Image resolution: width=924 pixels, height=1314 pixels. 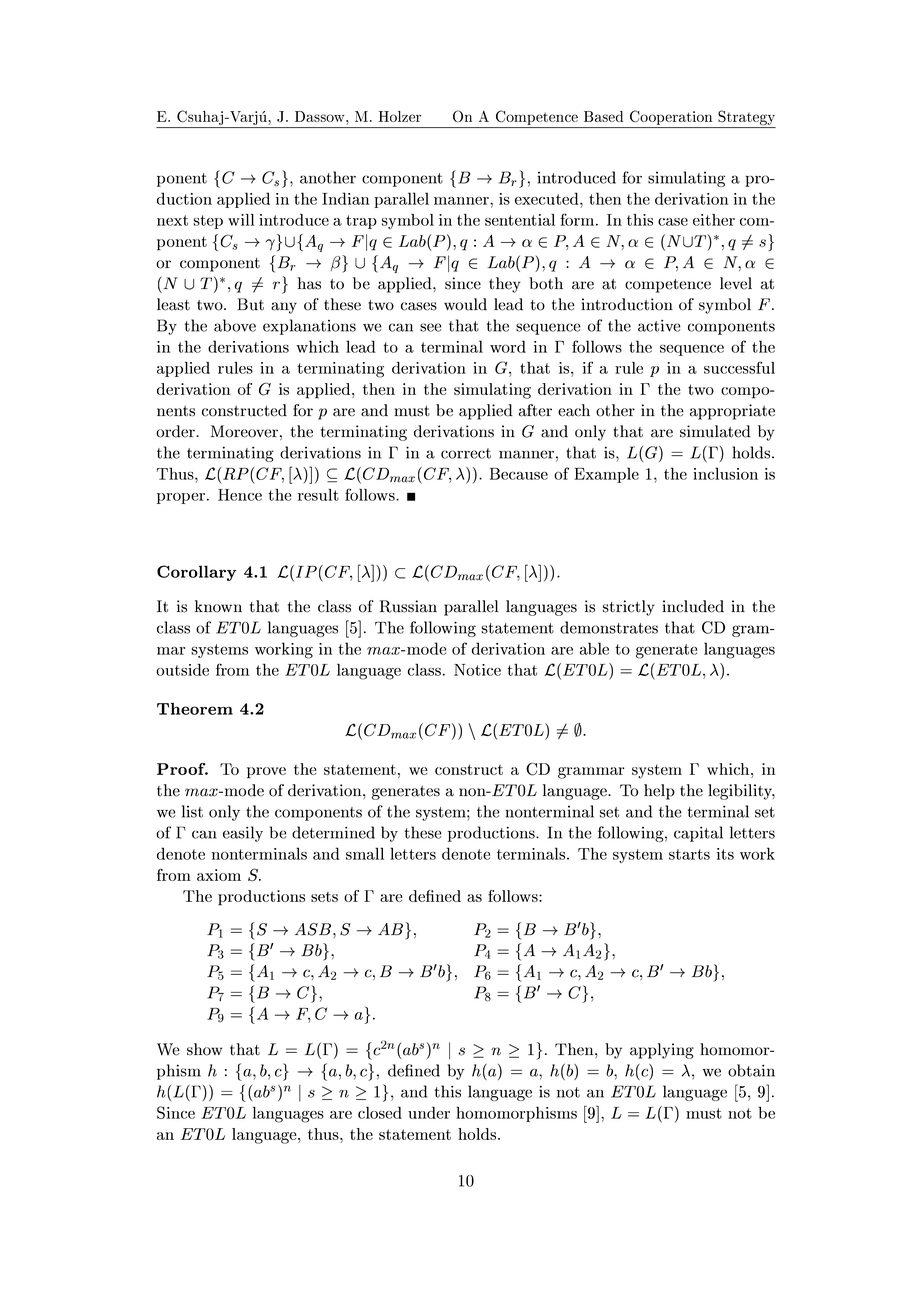 What do you see at coordinates (746, 119) in the document?
I see `Strategy` at bounding box center [746, 119].
